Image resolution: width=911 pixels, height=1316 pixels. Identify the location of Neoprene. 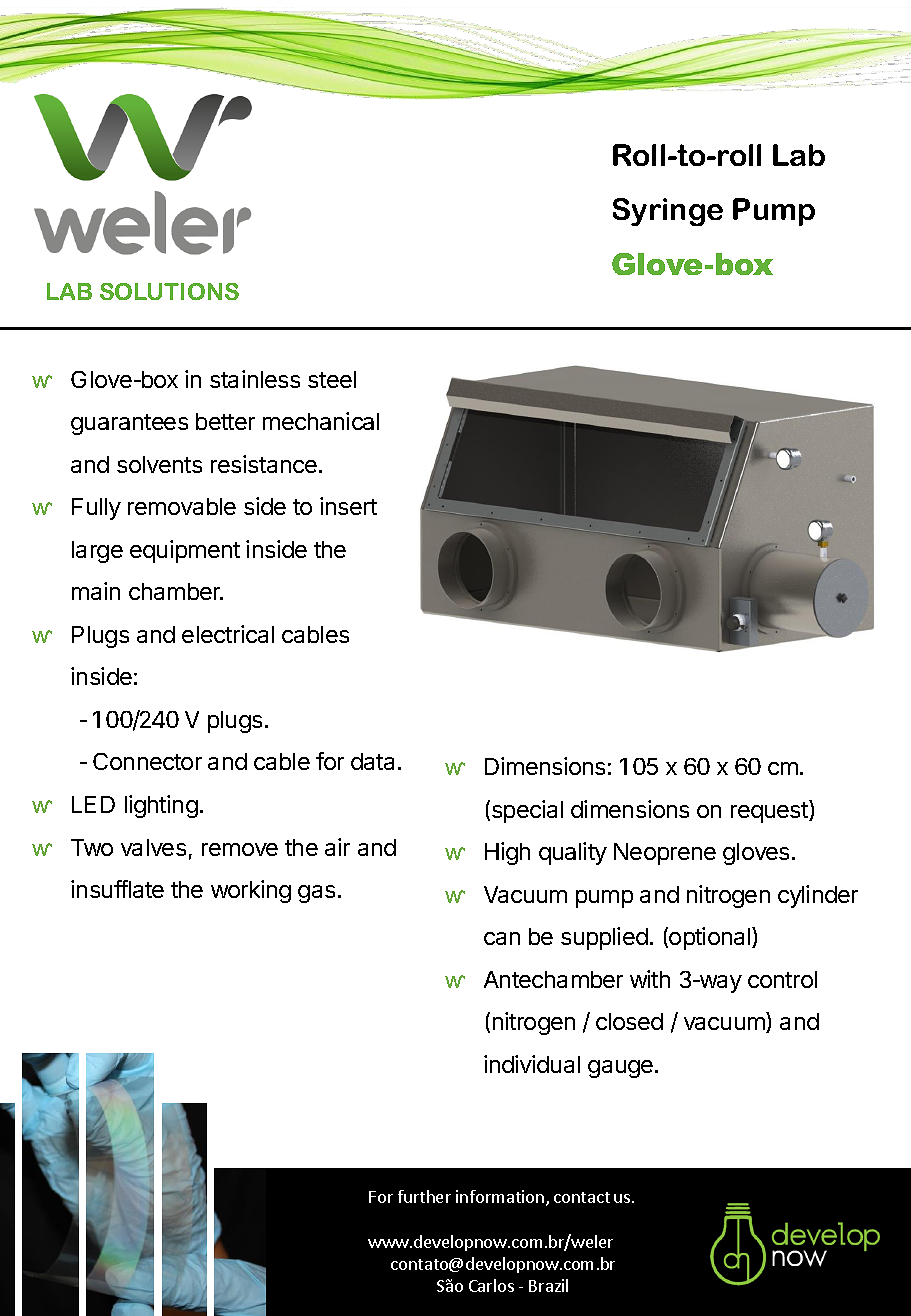
(665, 854).
